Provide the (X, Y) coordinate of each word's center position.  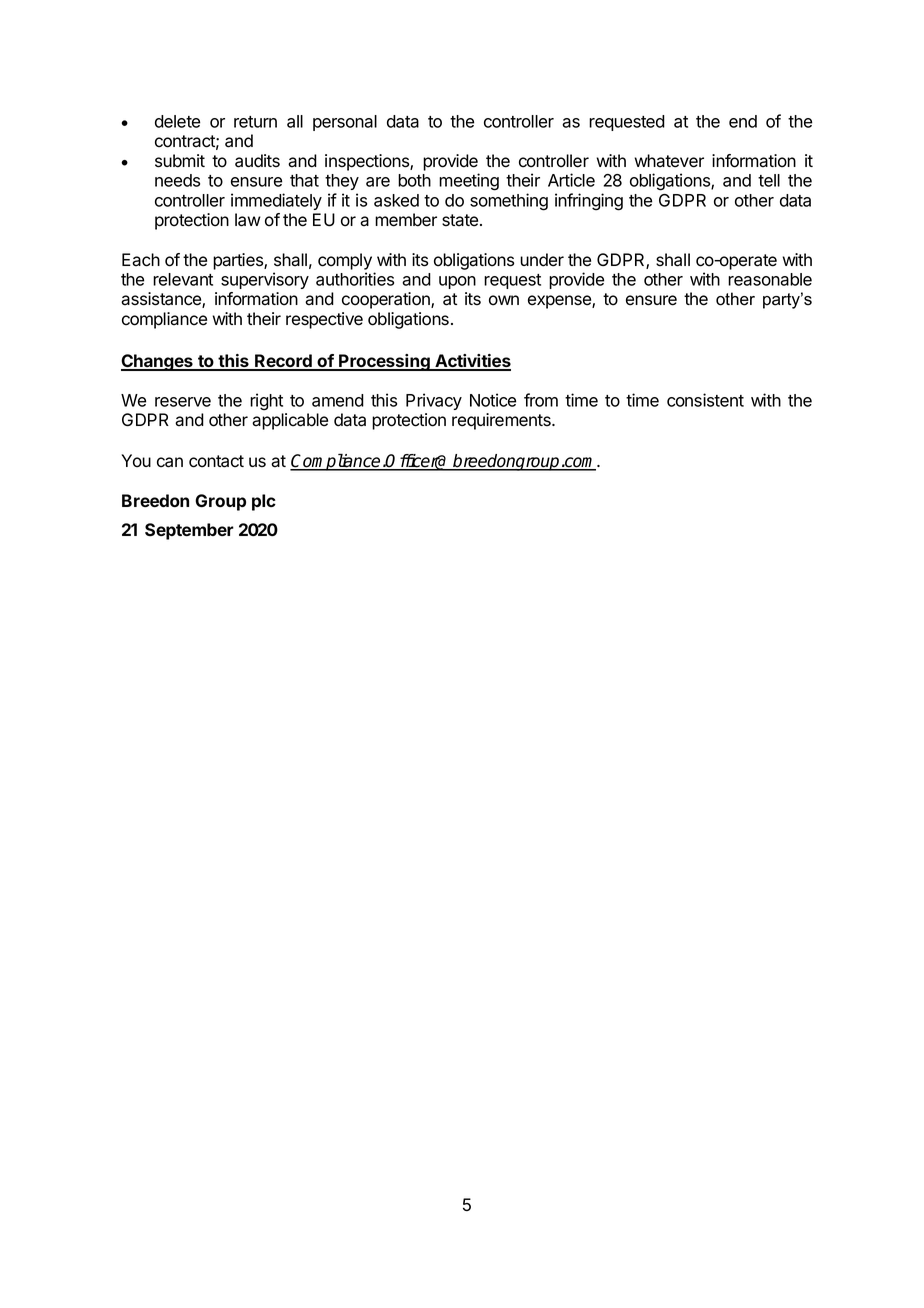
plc (264, 502)
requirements (502, 421)
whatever (669, 161)
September (189, 531)
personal (345, 123)
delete (177, 121)
